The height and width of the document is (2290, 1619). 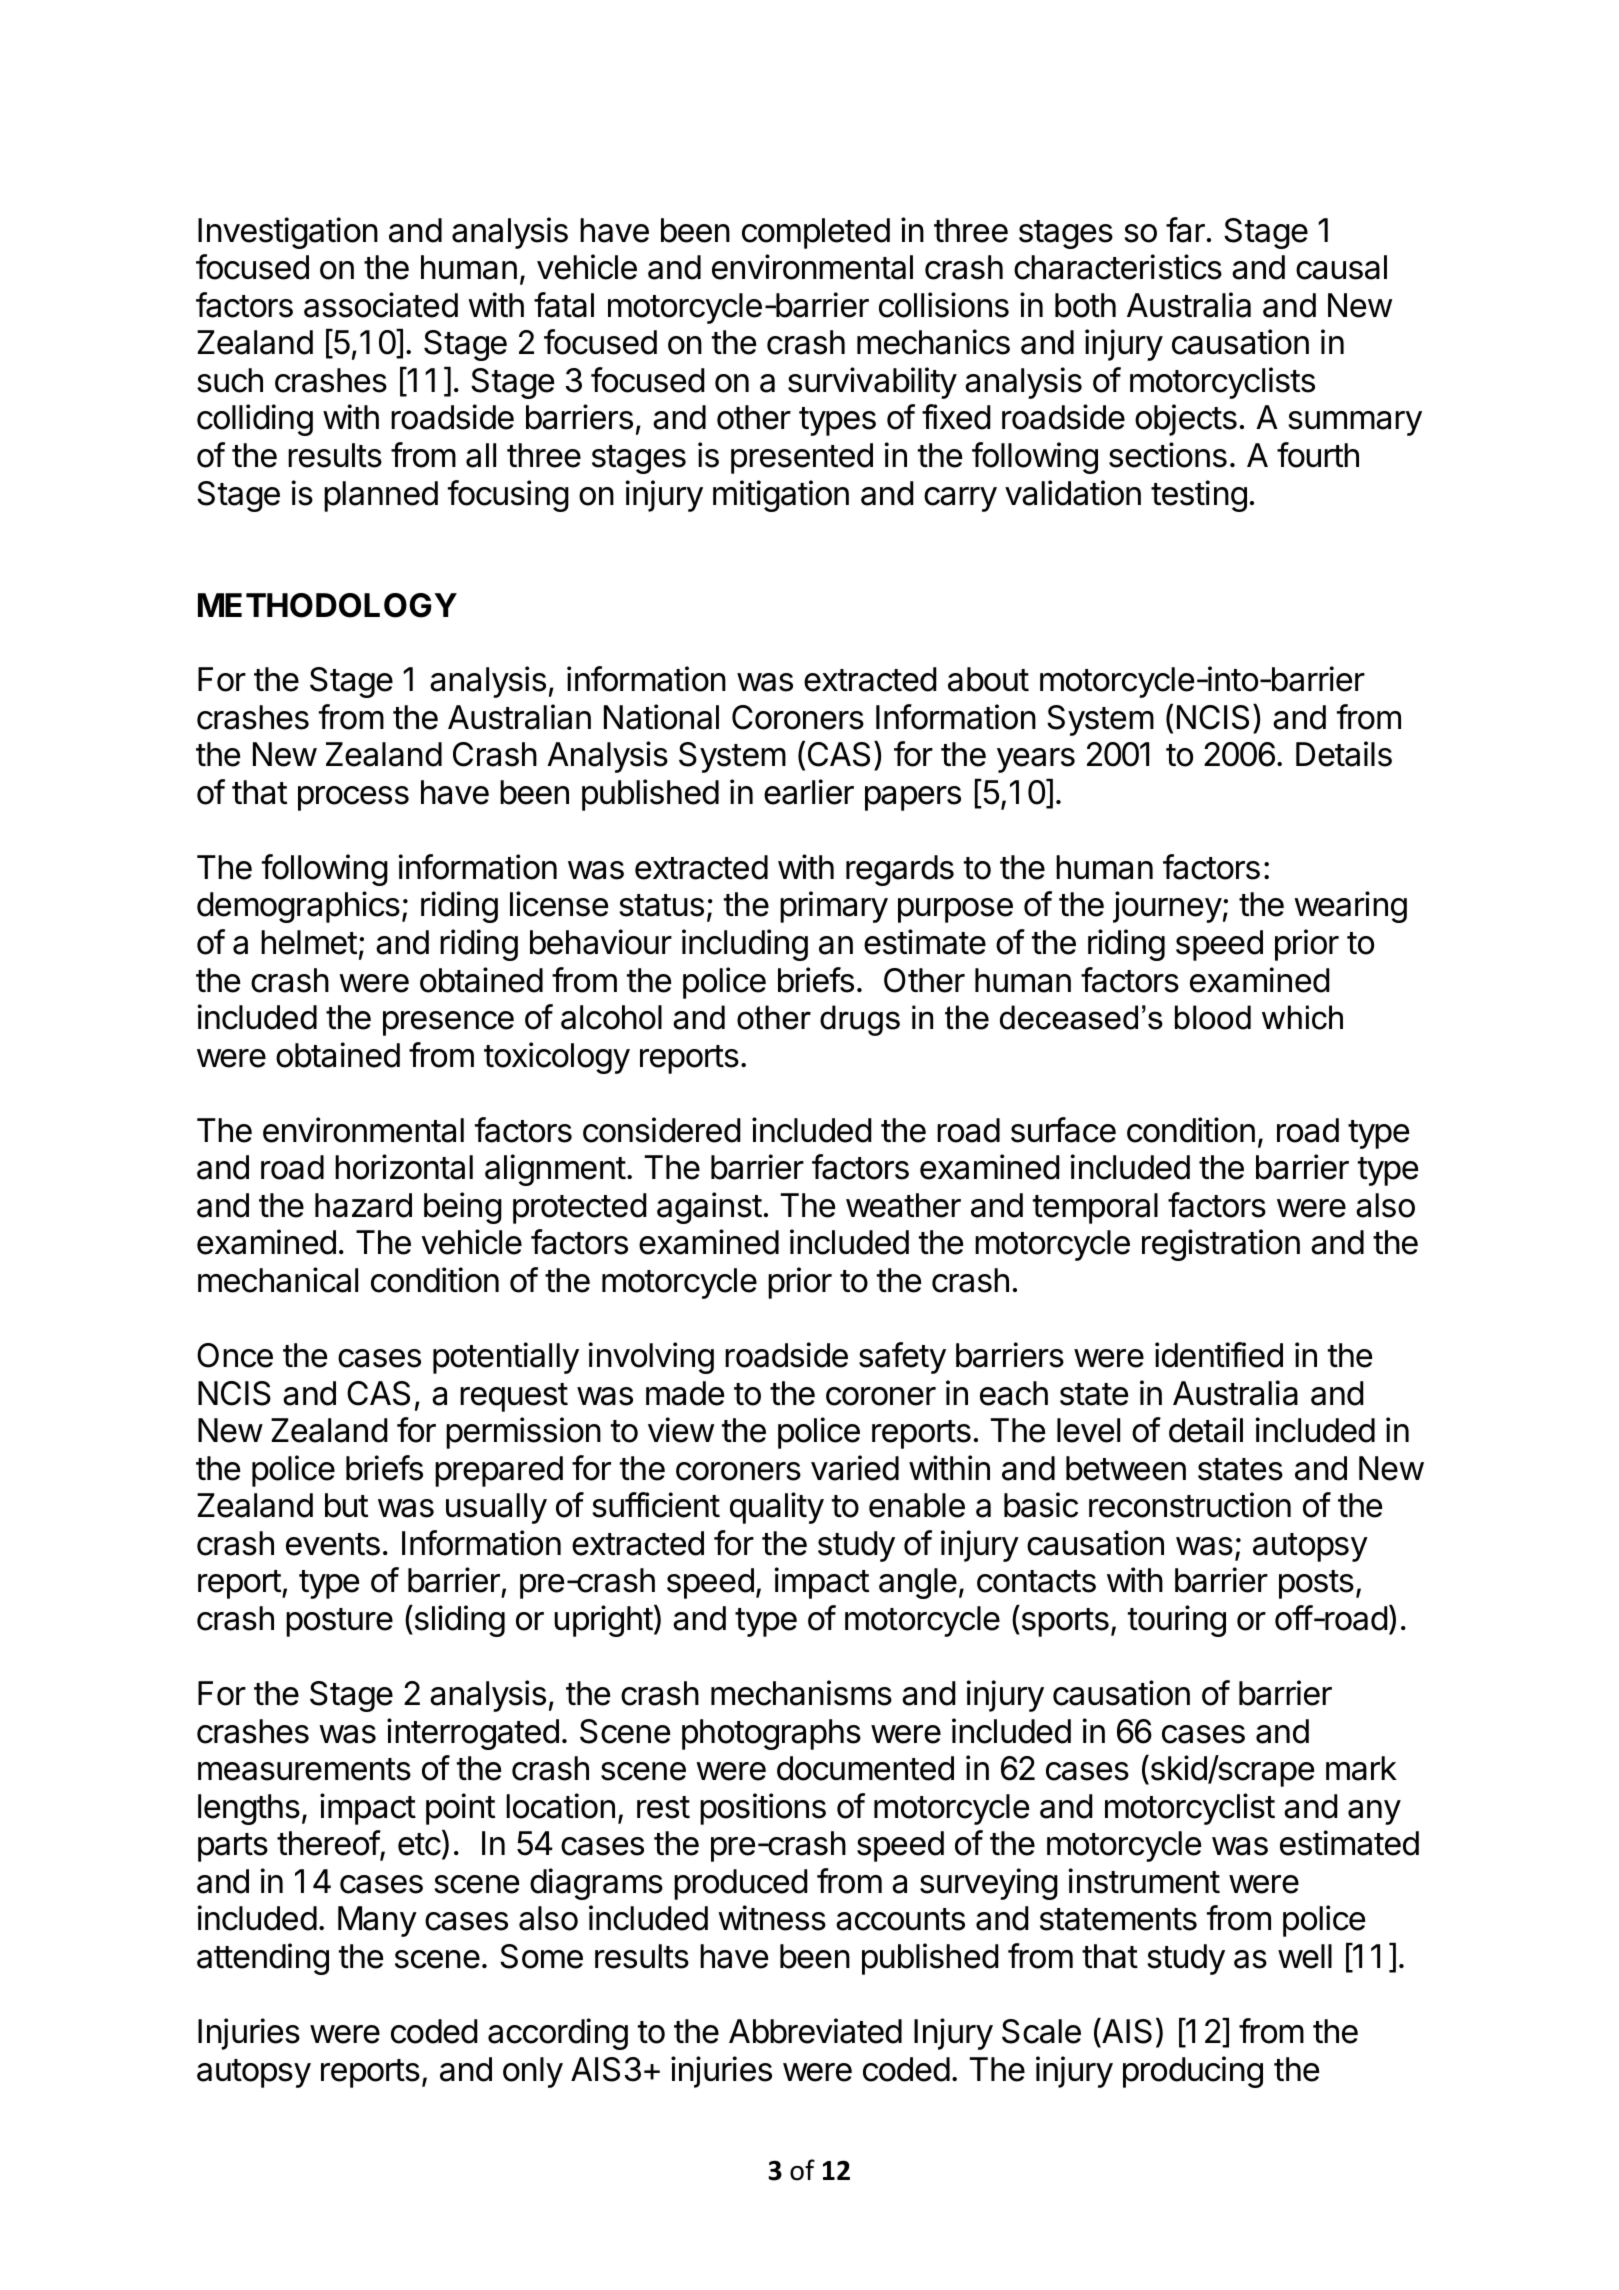 What do you see at coordinates (448, 1023) in the document?
I see `presence` at bounding box center [448, 1023].
